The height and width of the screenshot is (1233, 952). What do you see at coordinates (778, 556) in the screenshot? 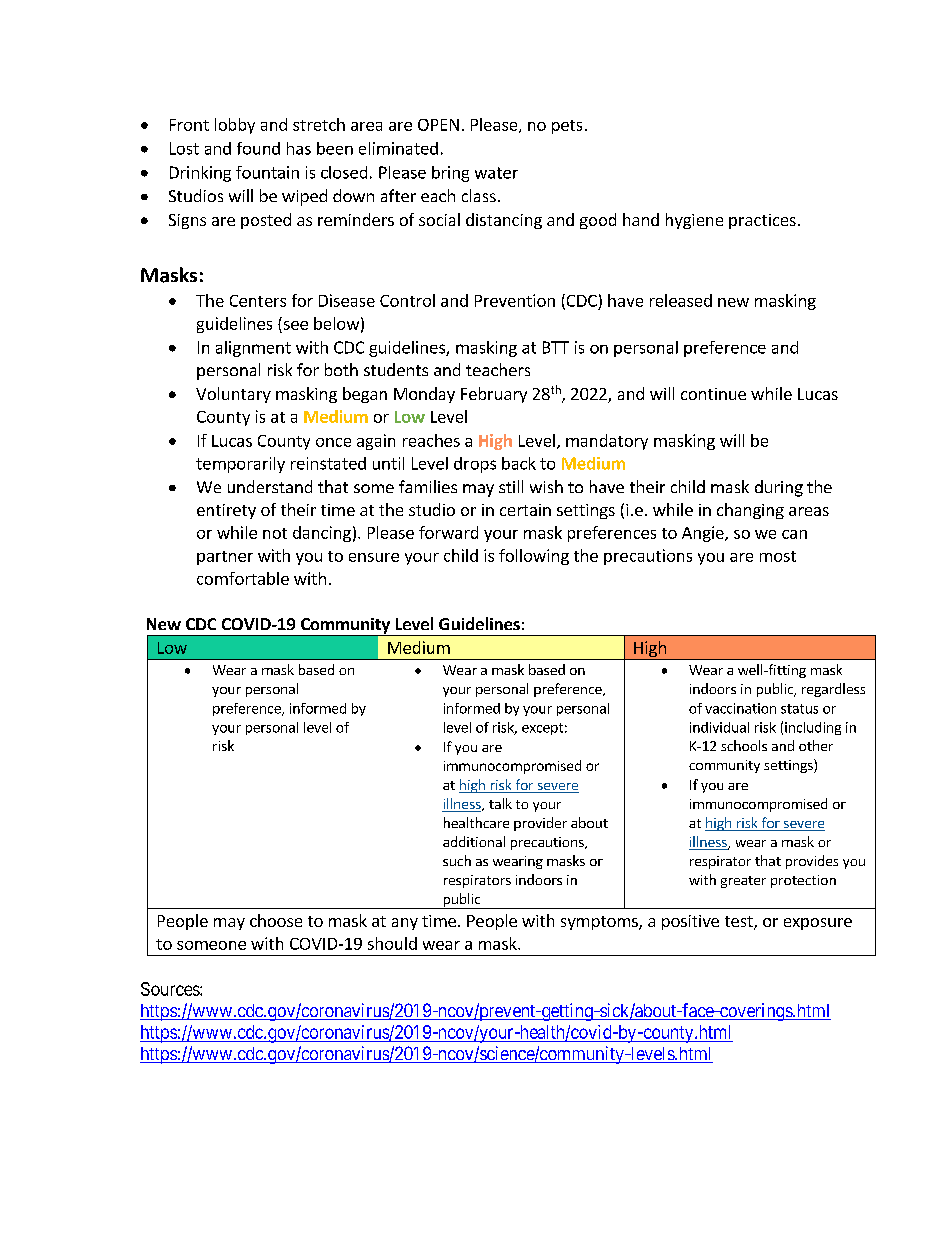
I see `most` at bounding box center [778, 556].
